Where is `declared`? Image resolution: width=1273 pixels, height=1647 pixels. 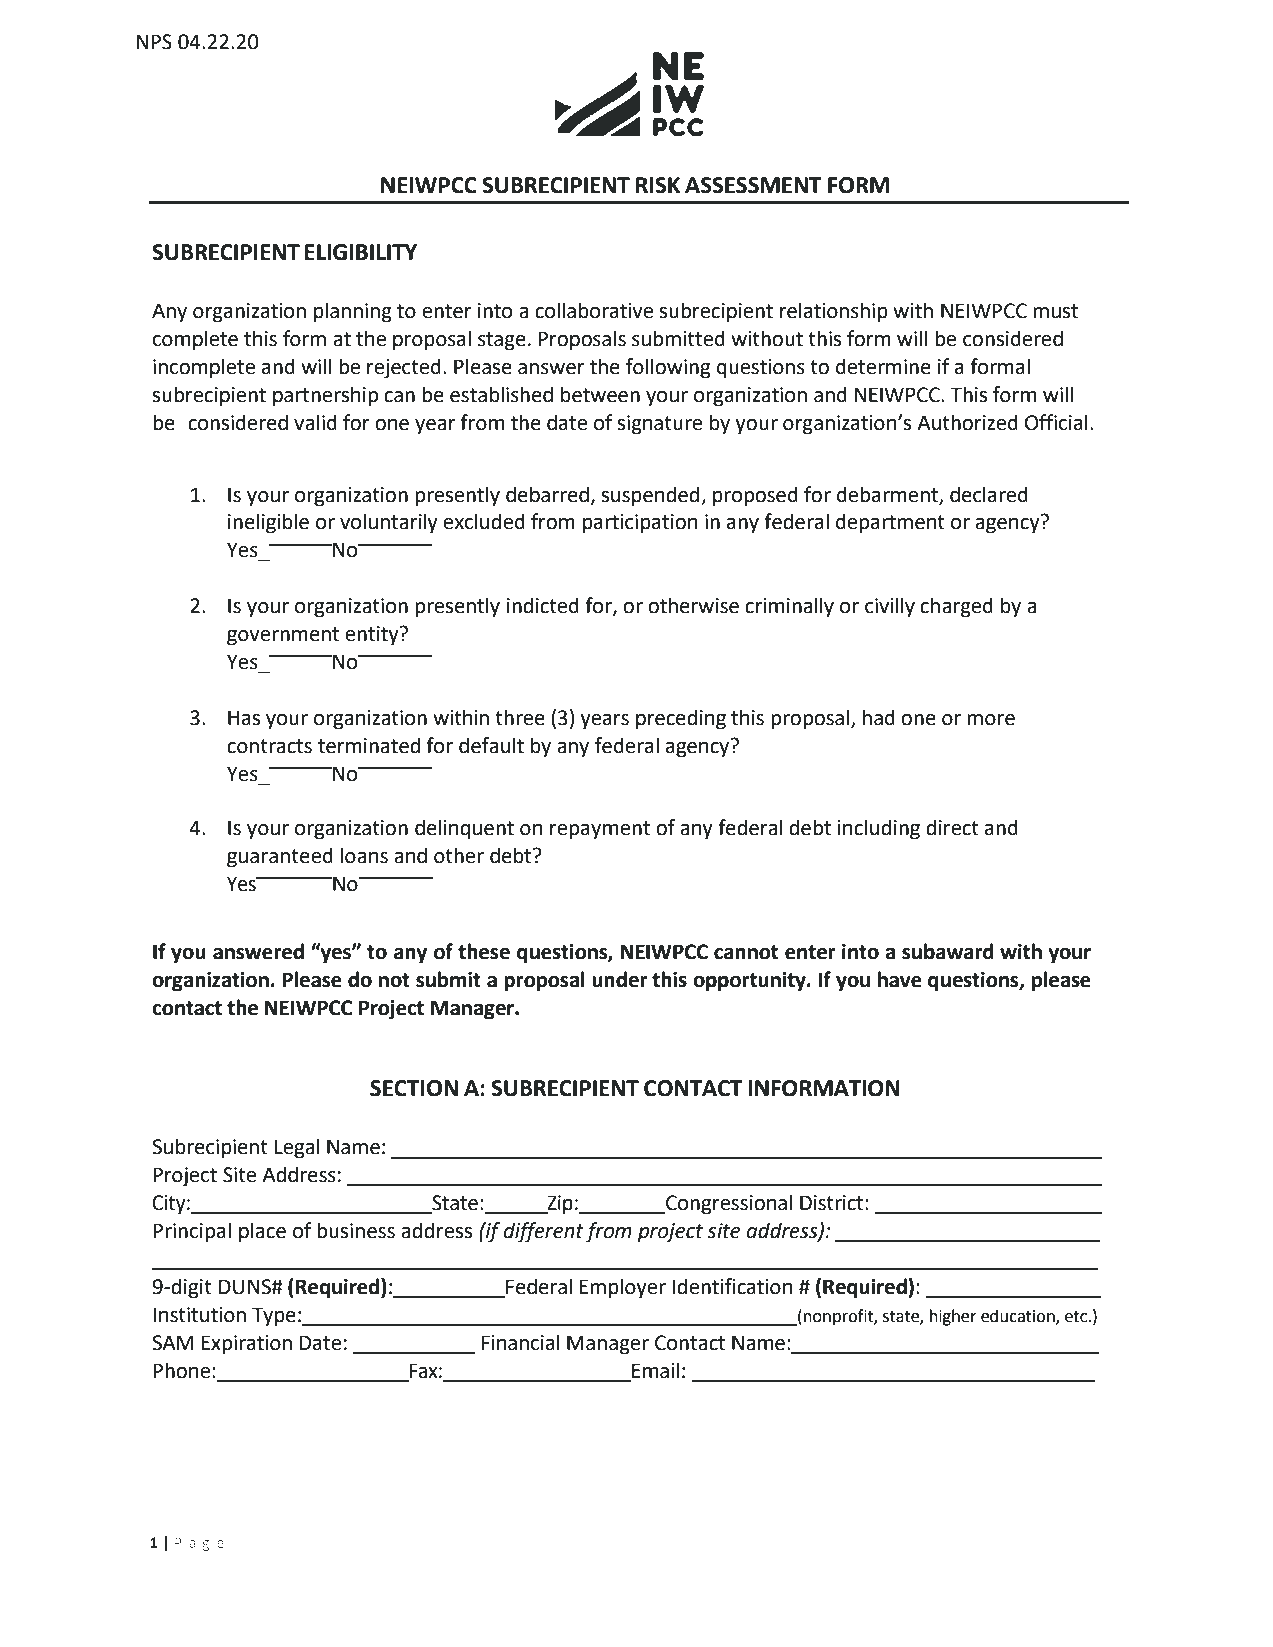 declared is located at coordinates (989, 494).
